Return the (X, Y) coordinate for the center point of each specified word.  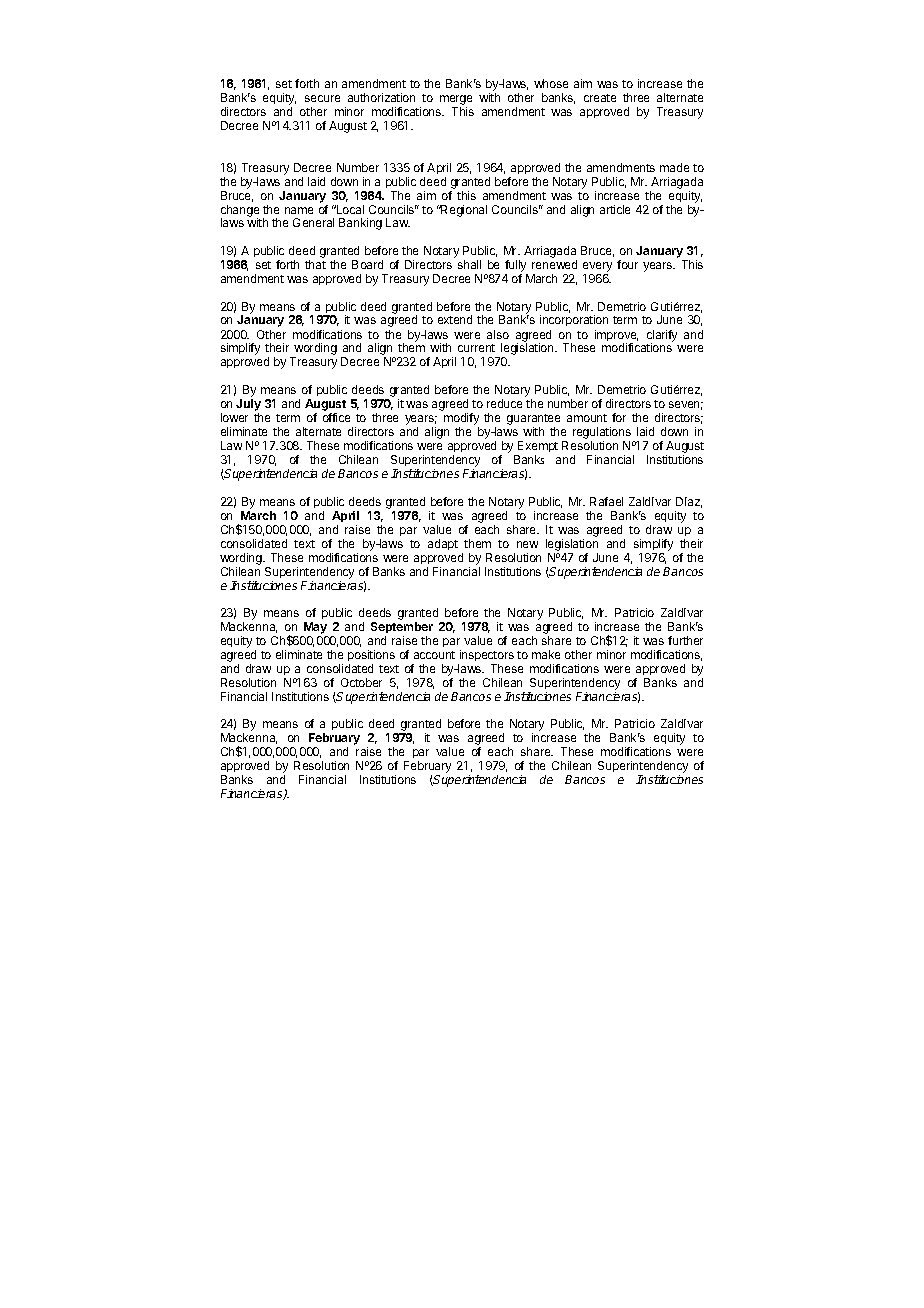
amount (587, 418)
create (600, 98)
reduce (504, 403)
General (313, 222)
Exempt (538, 446)
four (627, 264)
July (248, 405)
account (434, 655)
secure (322, 98)
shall (469, 264)
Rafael (606, 501)
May (315, 629)
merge (456, 101)
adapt (443, 544)
